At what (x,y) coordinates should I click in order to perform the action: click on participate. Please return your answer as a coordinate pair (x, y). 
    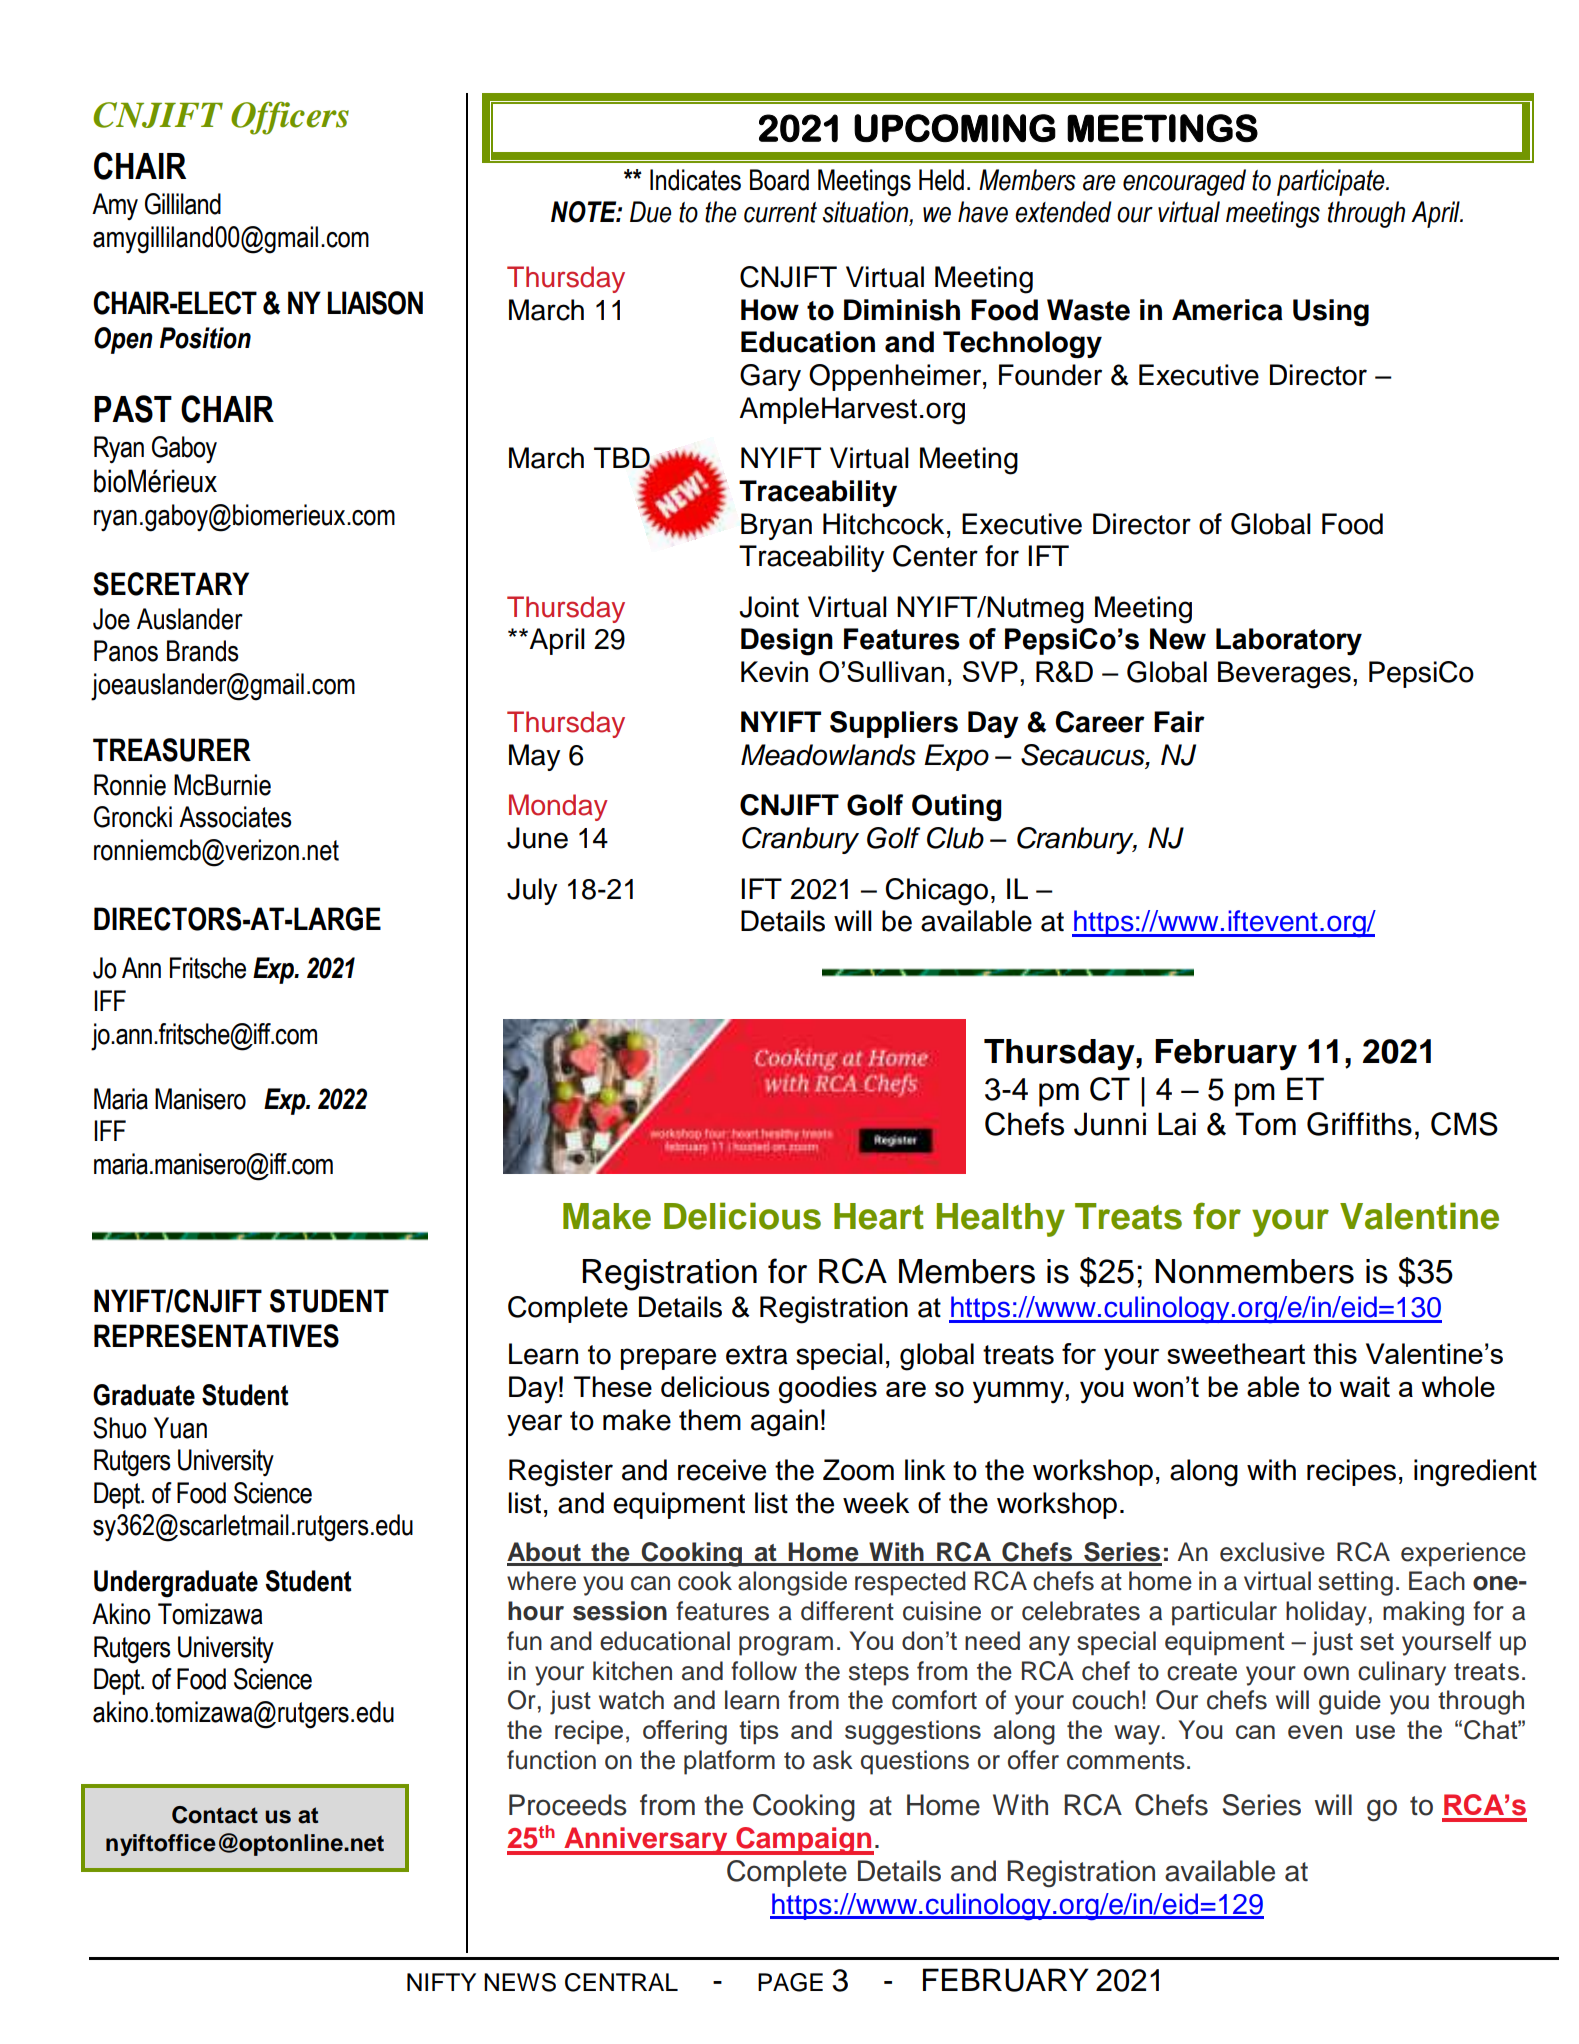
    Looking at the image, I should click on (1332, 182).
